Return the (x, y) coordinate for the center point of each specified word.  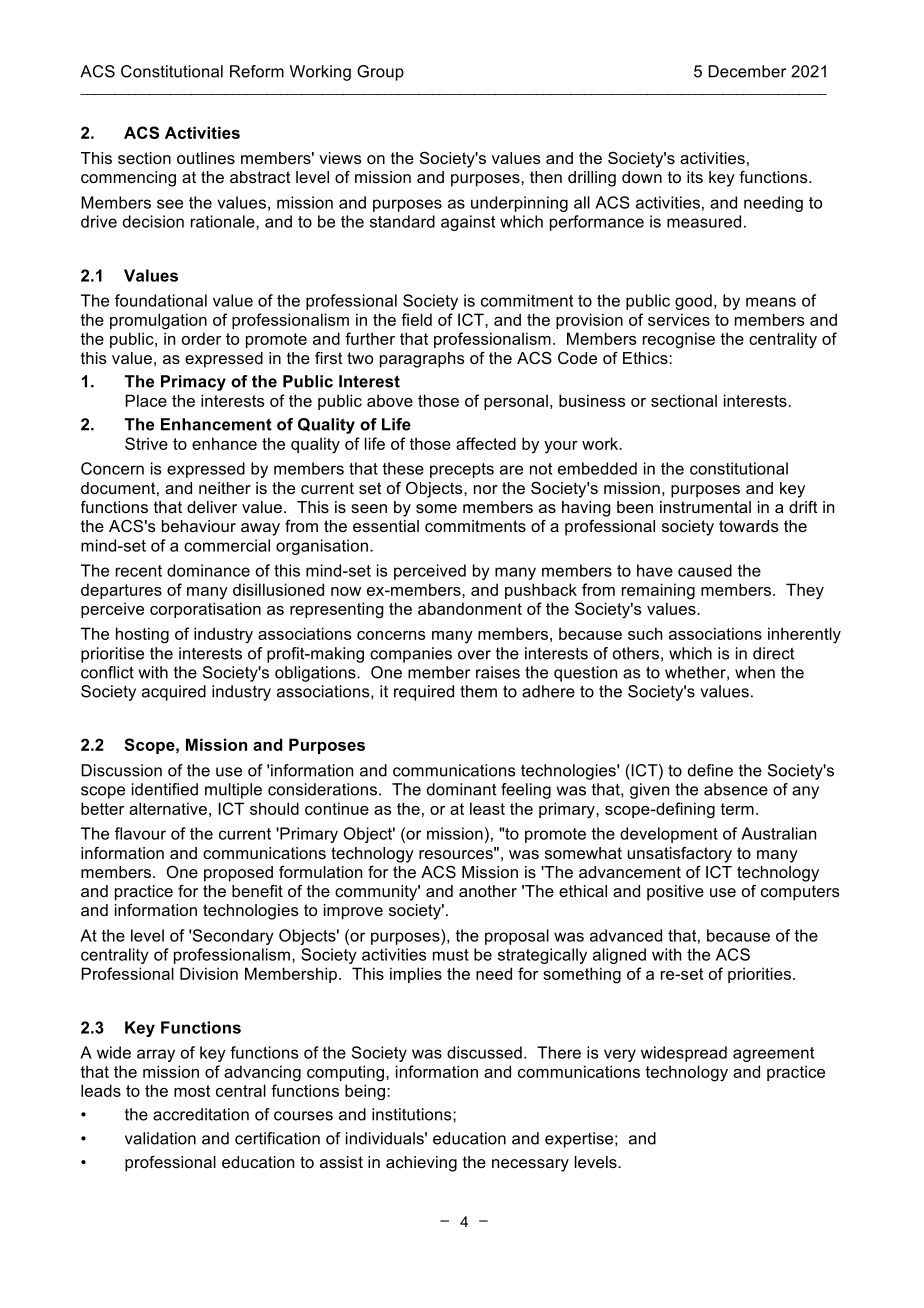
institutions (413, 1114)
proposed (238, 874)
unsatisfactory (680, 855)
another (488, 891)
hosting (142, 635)
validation (160, 1138)
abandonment (470, 608)
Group (380, 73)
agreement (773, 1054)
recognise (679, 340)
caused (705, 570)
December (747, 71)
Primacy (193, 383)
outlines (206, 158)
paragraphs (422, 360)
